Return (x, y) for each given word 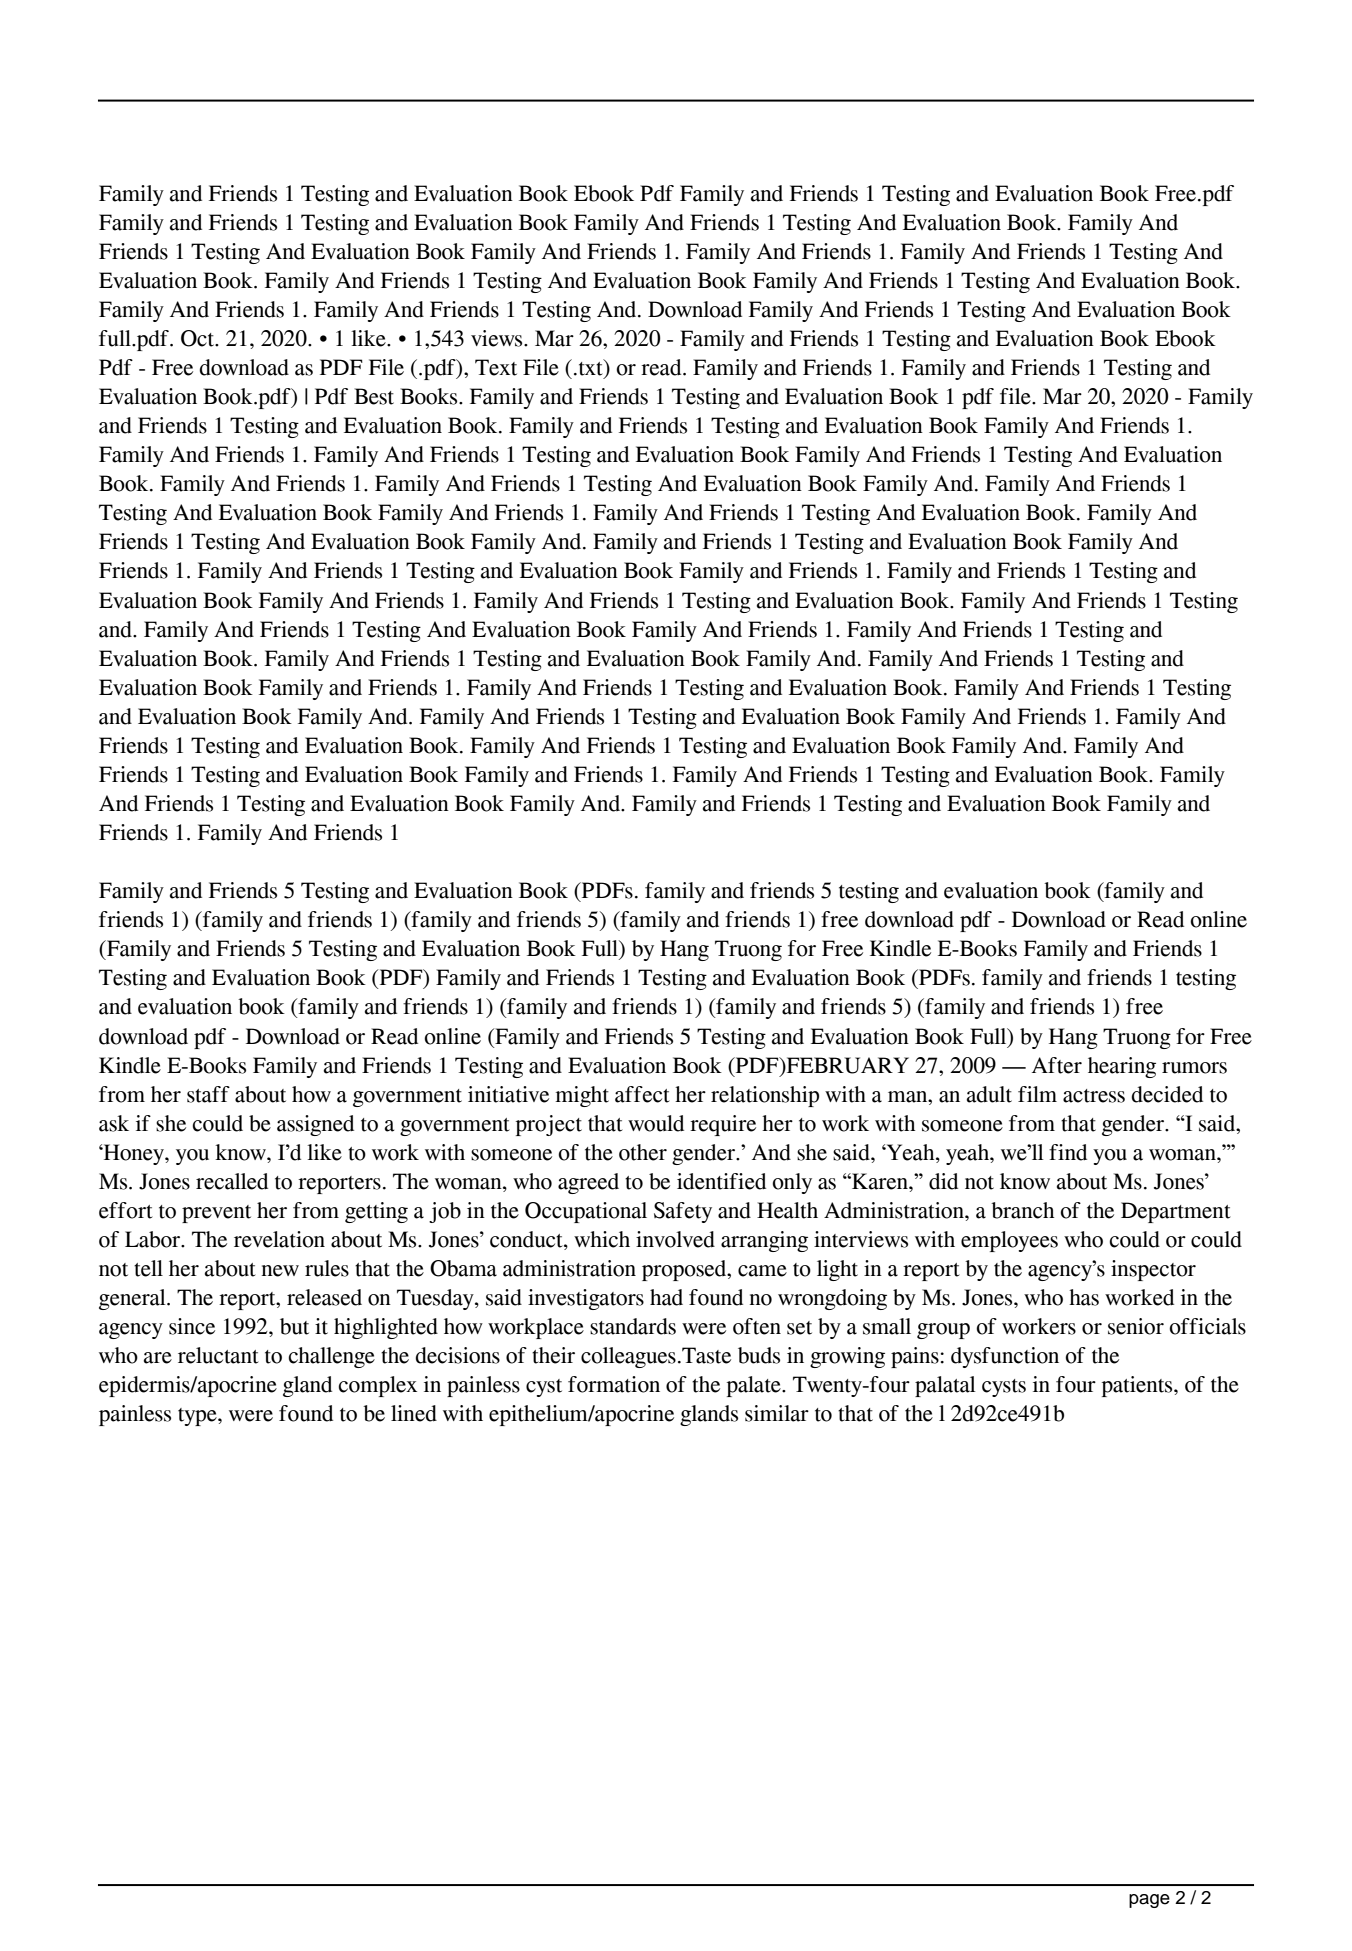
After (1057, 1065)
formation (614, 1384)
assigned (315, 1125)
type (198, 1417)
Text (496, 367)
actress (1094, 1096)
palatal (945, 1386)
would (656, 1123)
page (1149, 1901)
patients (1138, 1386)
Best (374, 396)
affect (642, 1094)
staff (208, 1094)
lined (414, 1413)
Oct (199, 338)
